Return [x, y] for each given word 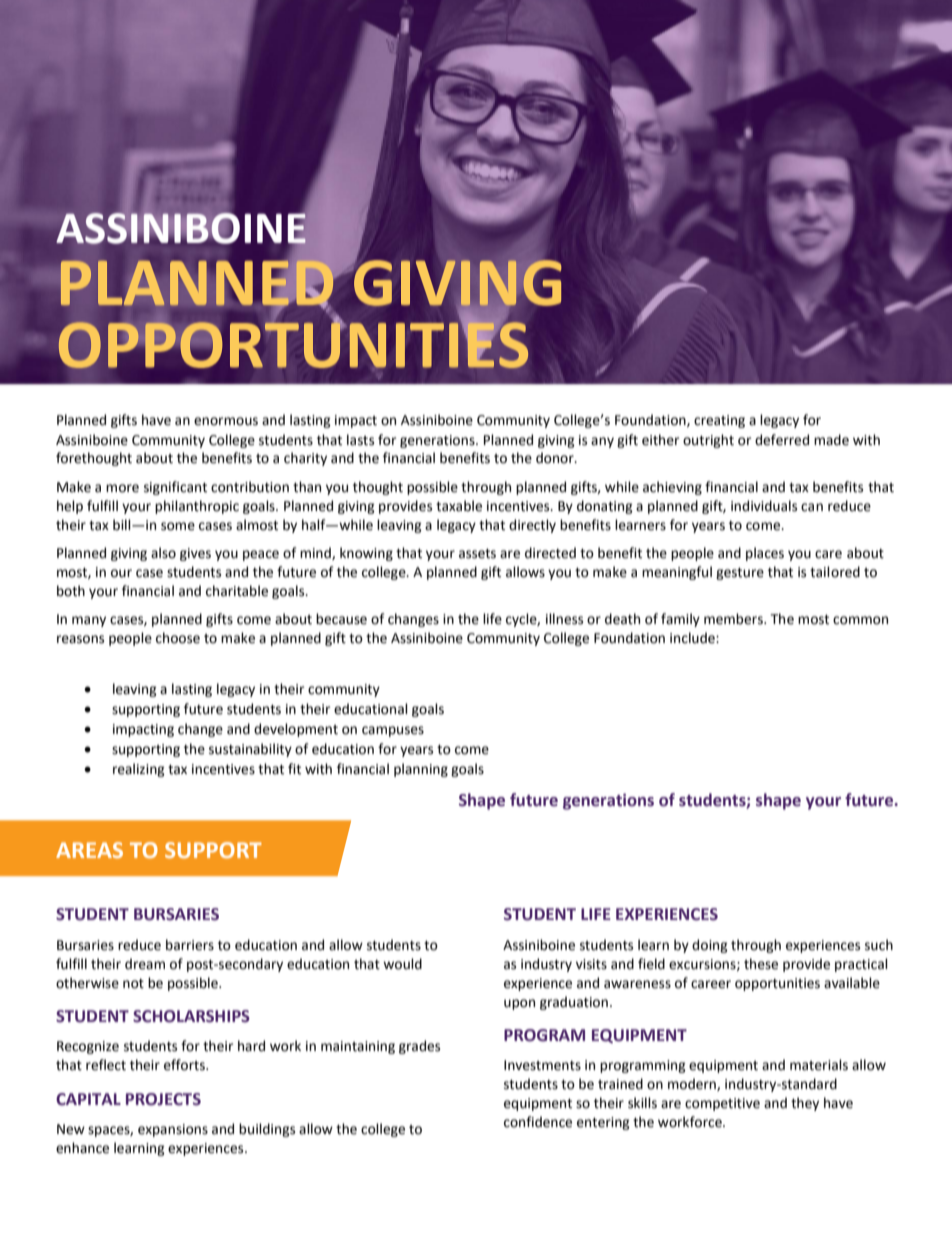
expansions [173, 1130]
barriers [190, 945]
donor [556, 458]
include [693, 638]
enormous [226, 421]
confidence [538, 1122]
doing [710, 946]
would [402, 964]
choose [178, 638]
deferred [782, 440]
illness [564, 619]
